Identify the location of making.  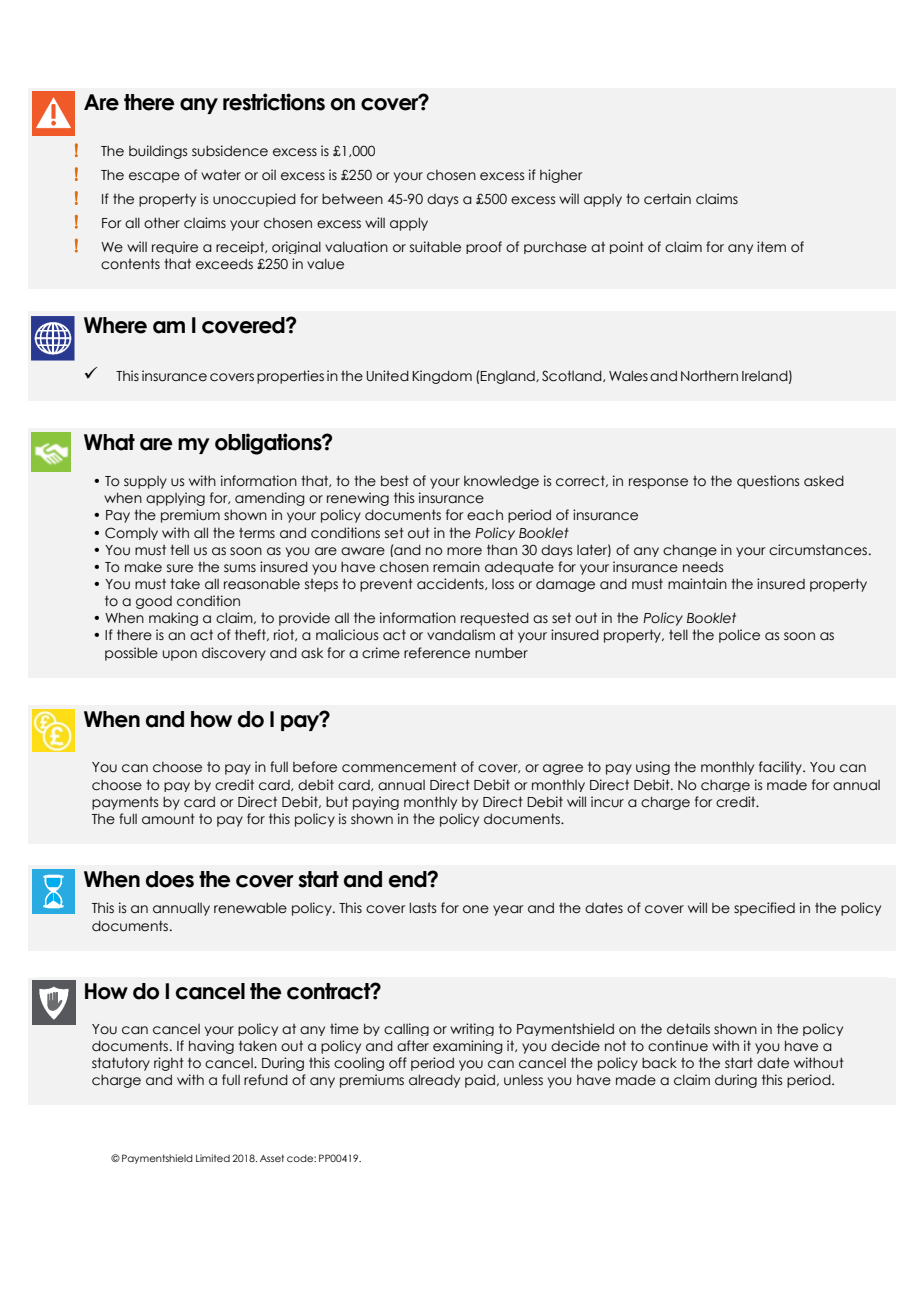
(173, 619).
